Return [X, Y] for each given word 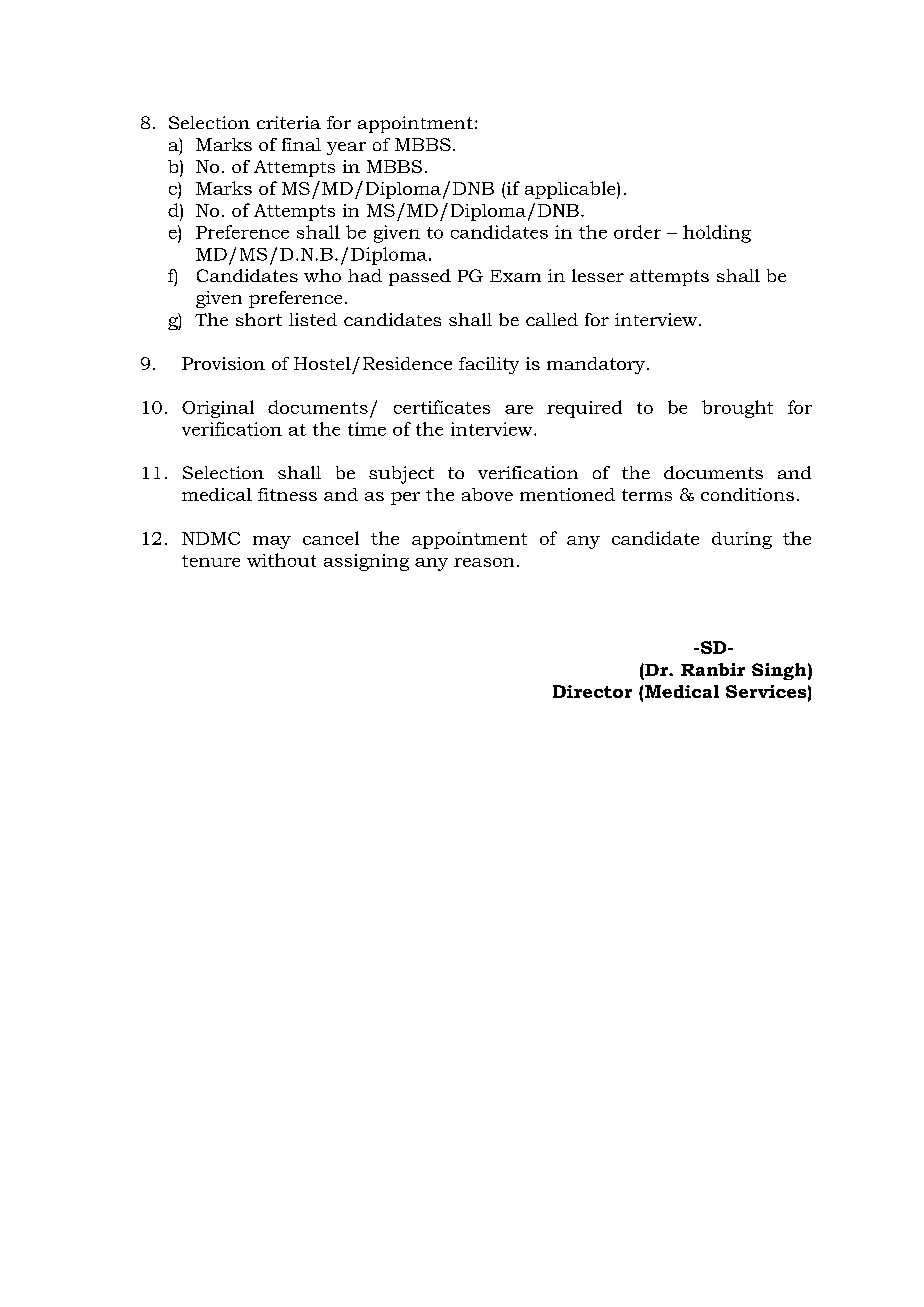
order [637, 232]
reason [484, 562]
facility [489, 365]
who [322, 275]
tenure [211, 561]
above [487, 494]
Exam [515, 276]
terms [647, 495]
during [742, 540]
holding [717, 234]
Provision [223, 363]
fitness [287, 494]
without [281, 560]
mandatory [597, 365]
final [301, 144]
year [346, 148]
